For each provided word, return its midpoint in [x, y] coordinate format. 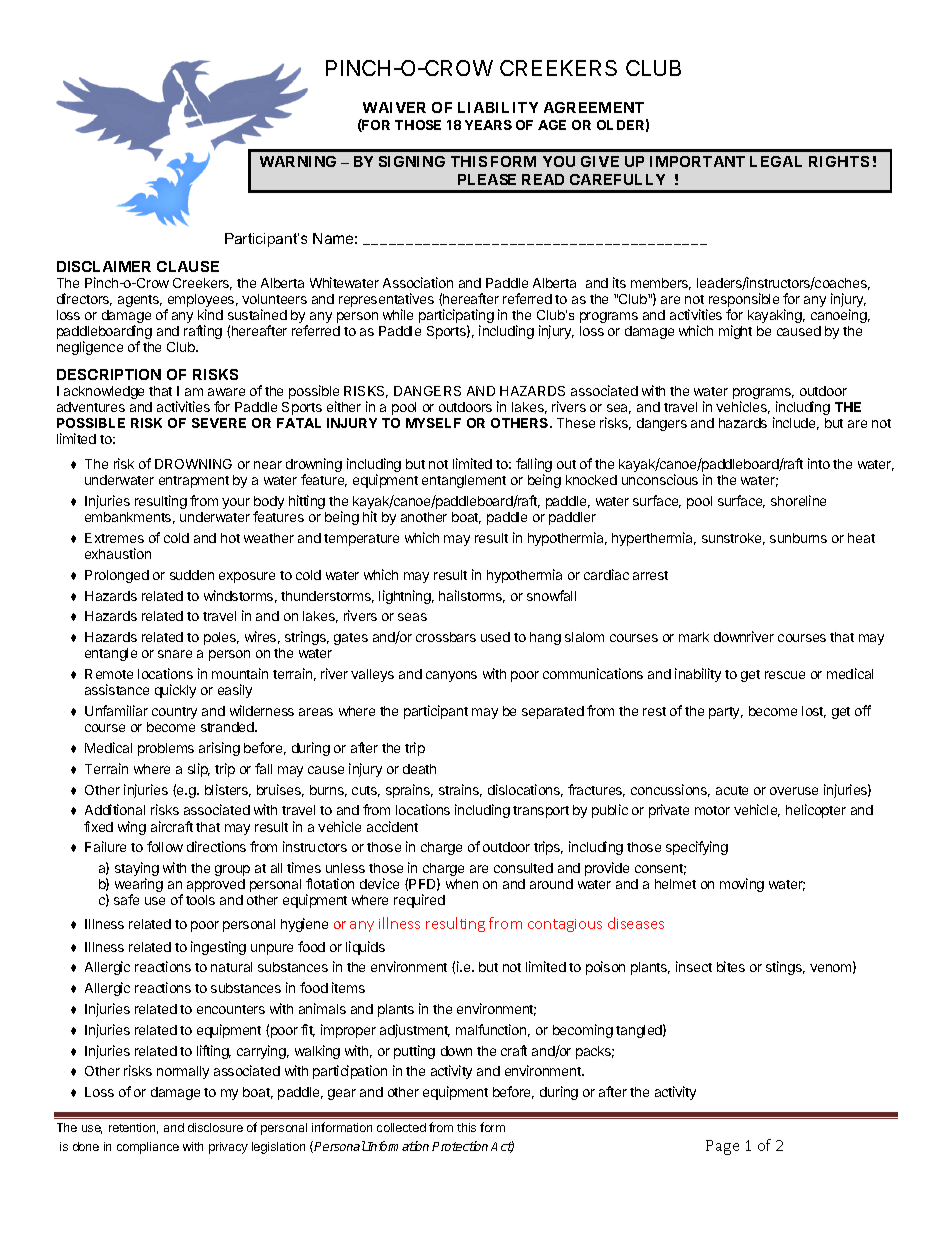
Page [722, 1147]
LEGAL [776, 161]
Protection [460, 1146]
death [419, 769]
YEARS [488, 125]
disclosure [215, 1127]
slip [199, 770]
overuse [794, 791]
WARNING [298, 161]
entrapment [194, 482]
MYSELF [433, 423]
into [819, 463]
